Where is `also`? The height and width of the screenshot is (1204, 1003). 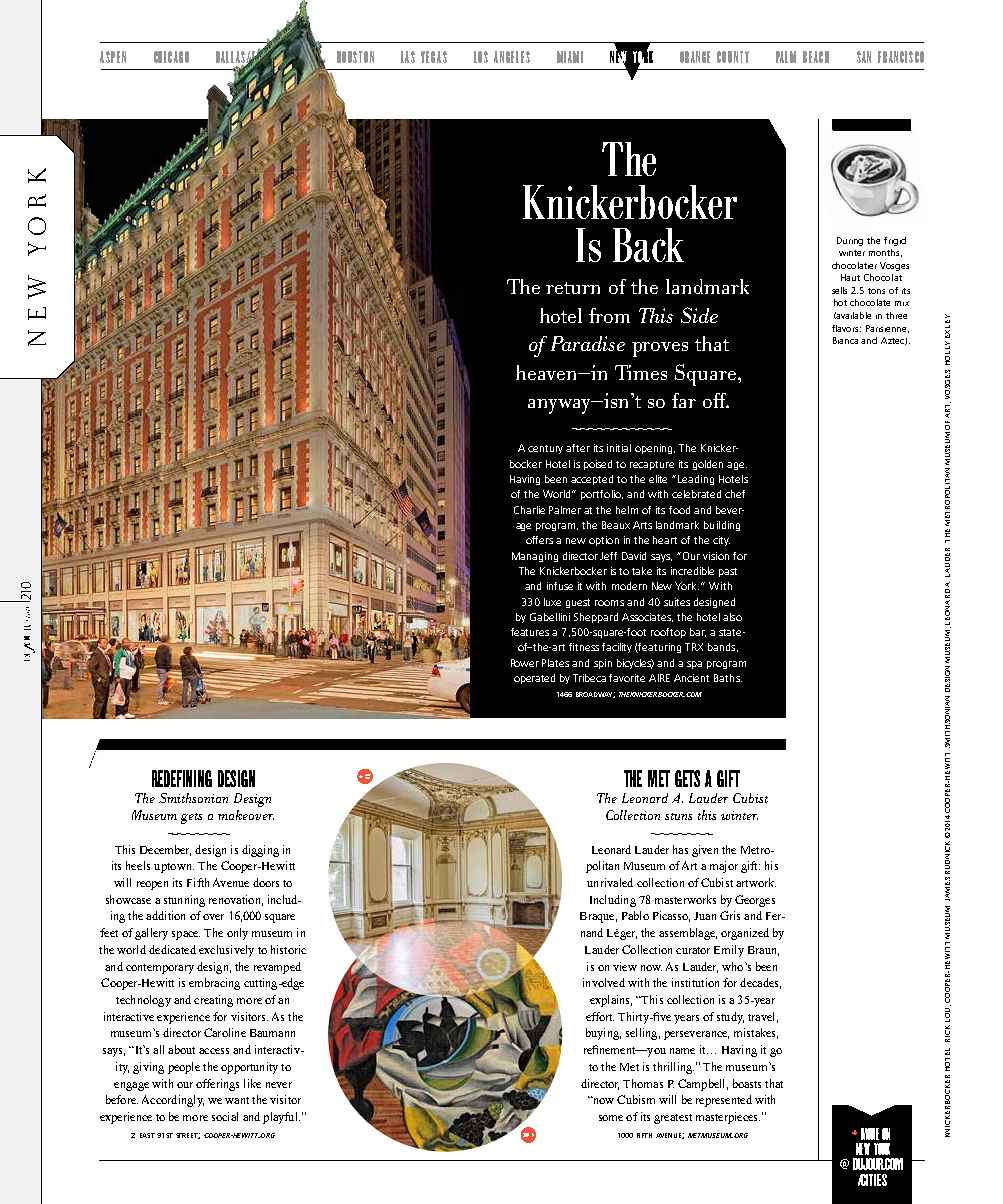 also is located at coordinates (732, 617).
